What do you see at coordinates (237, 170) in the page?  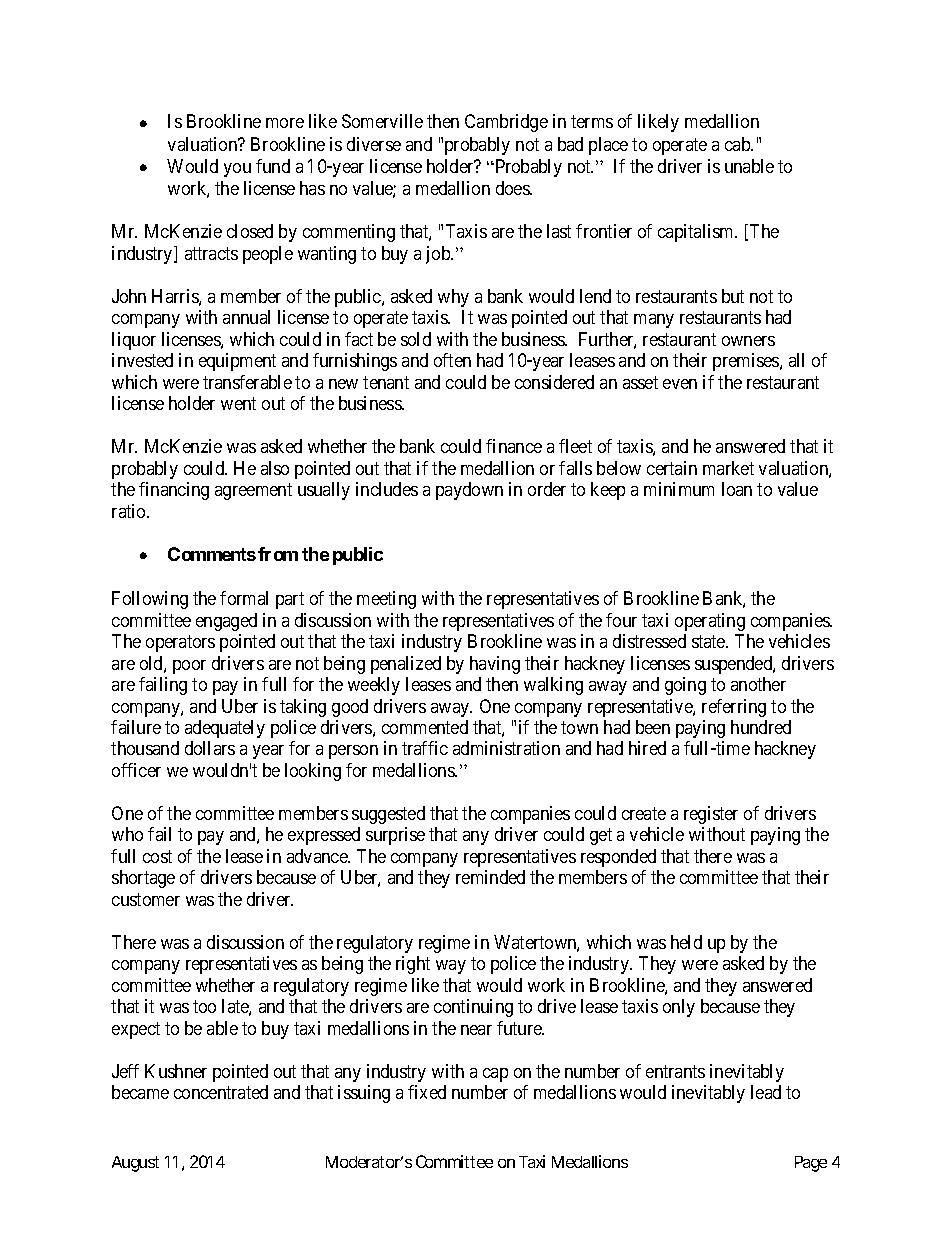 I see `you` at bounding box center [237, 170].
